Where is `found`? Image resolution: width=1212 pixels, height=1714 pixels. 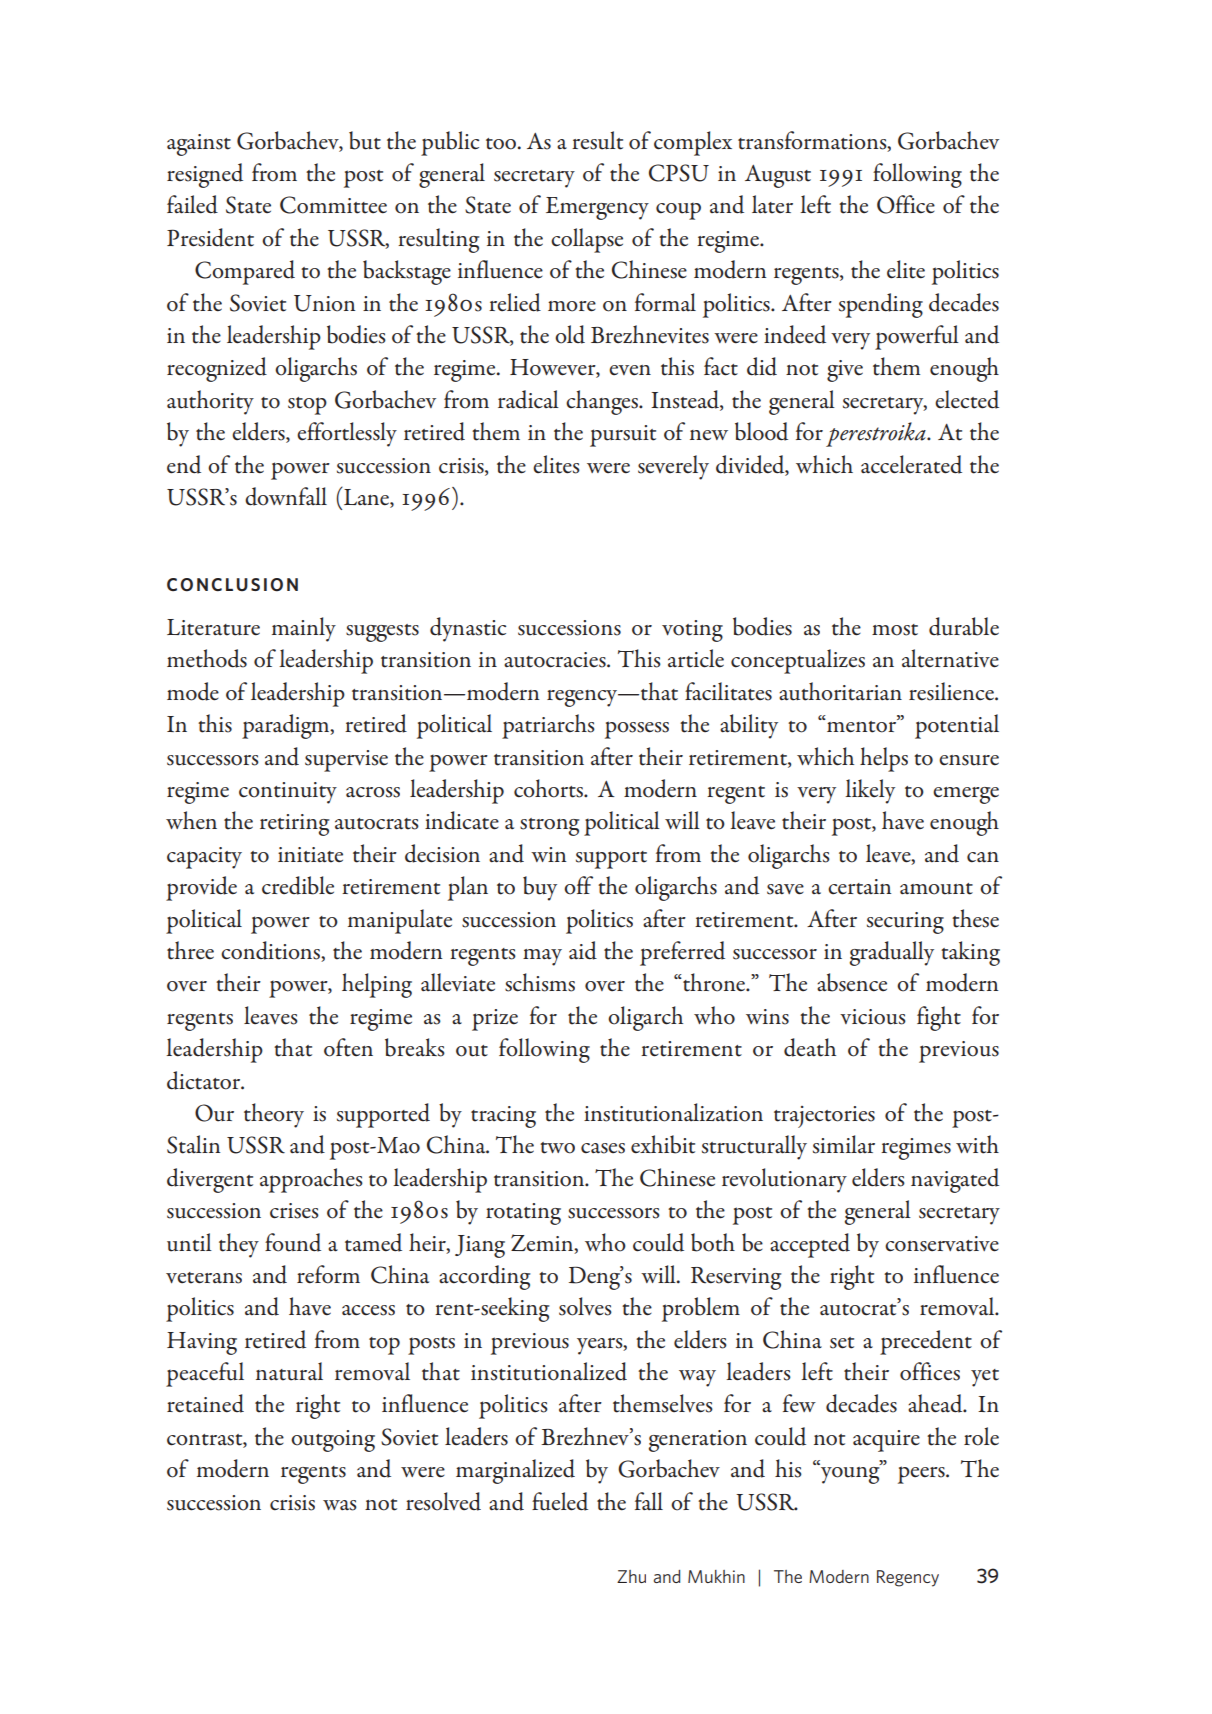 found is located at coordinates (293, 1242).
